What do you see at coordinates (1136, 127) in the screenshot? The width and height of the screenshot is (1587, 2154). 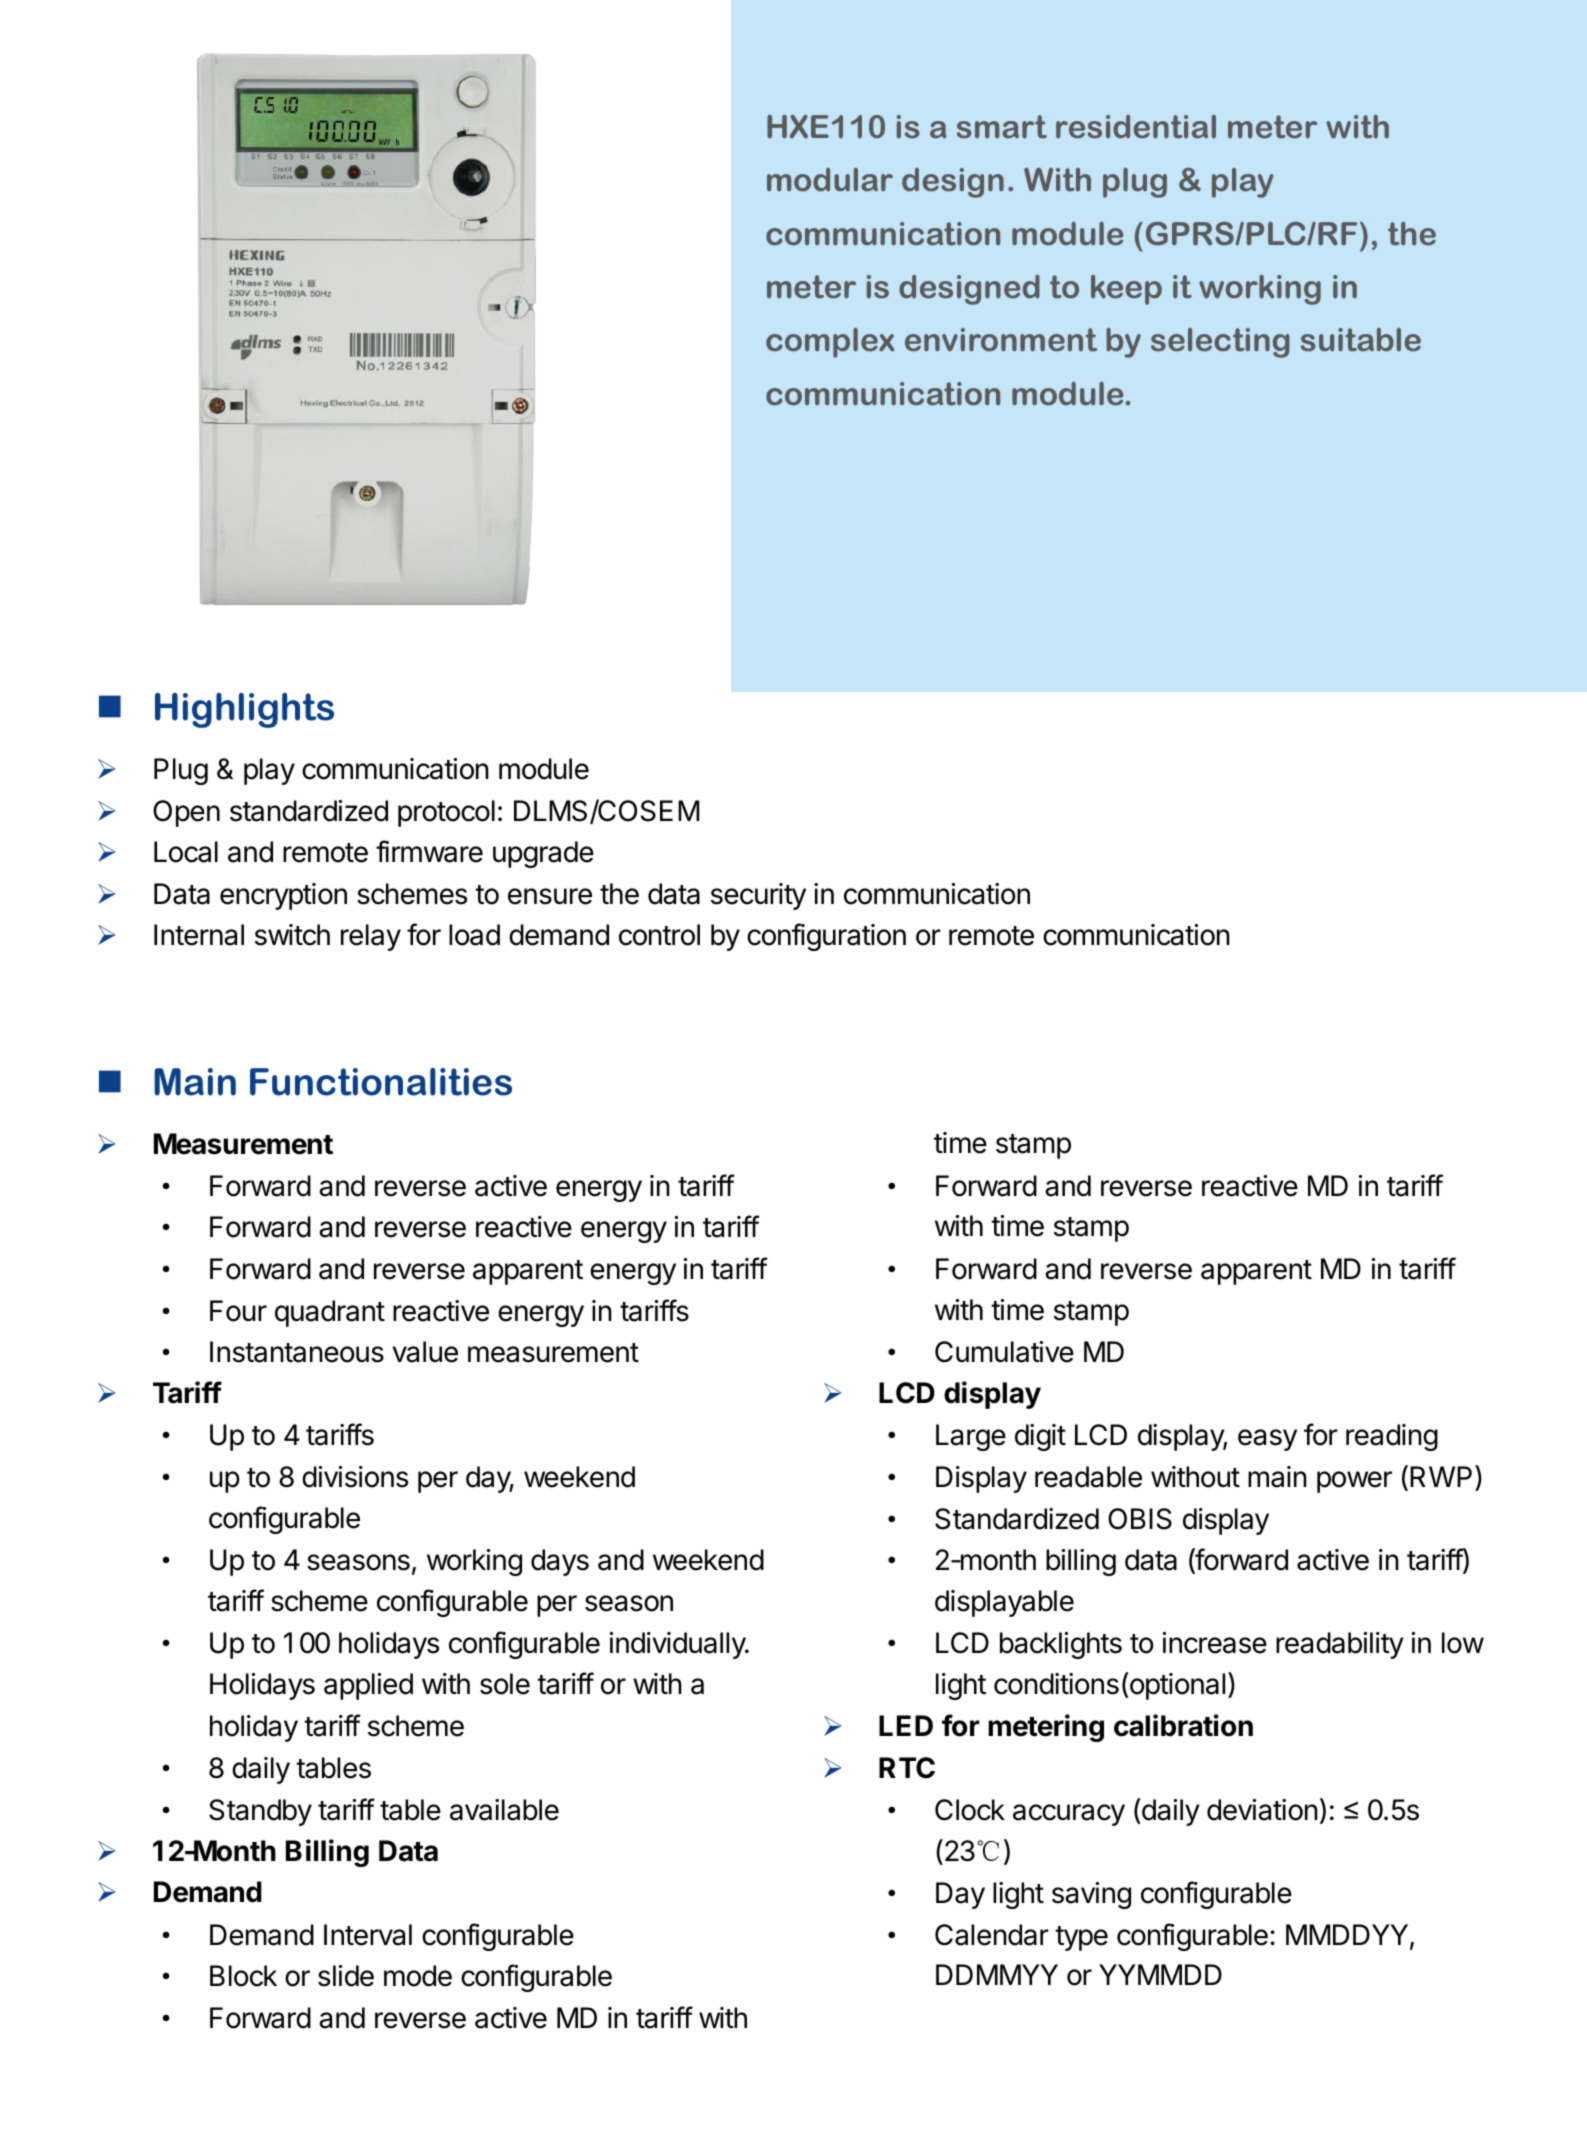 I see `residential` at bounding box center [1136, 127].
